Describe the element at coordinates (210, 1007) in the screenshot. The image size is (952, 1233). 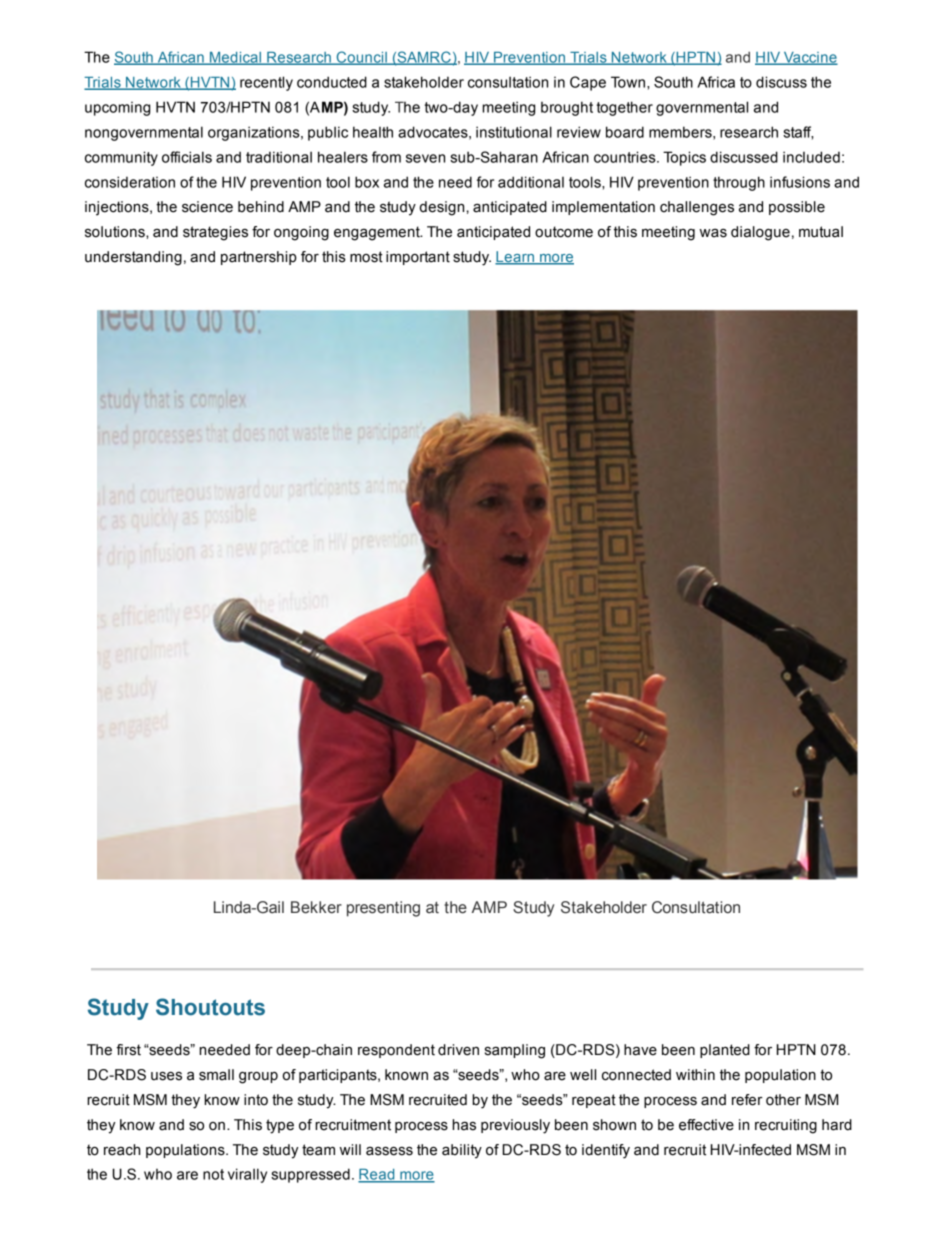
I see `Shoutouts` at that location.
